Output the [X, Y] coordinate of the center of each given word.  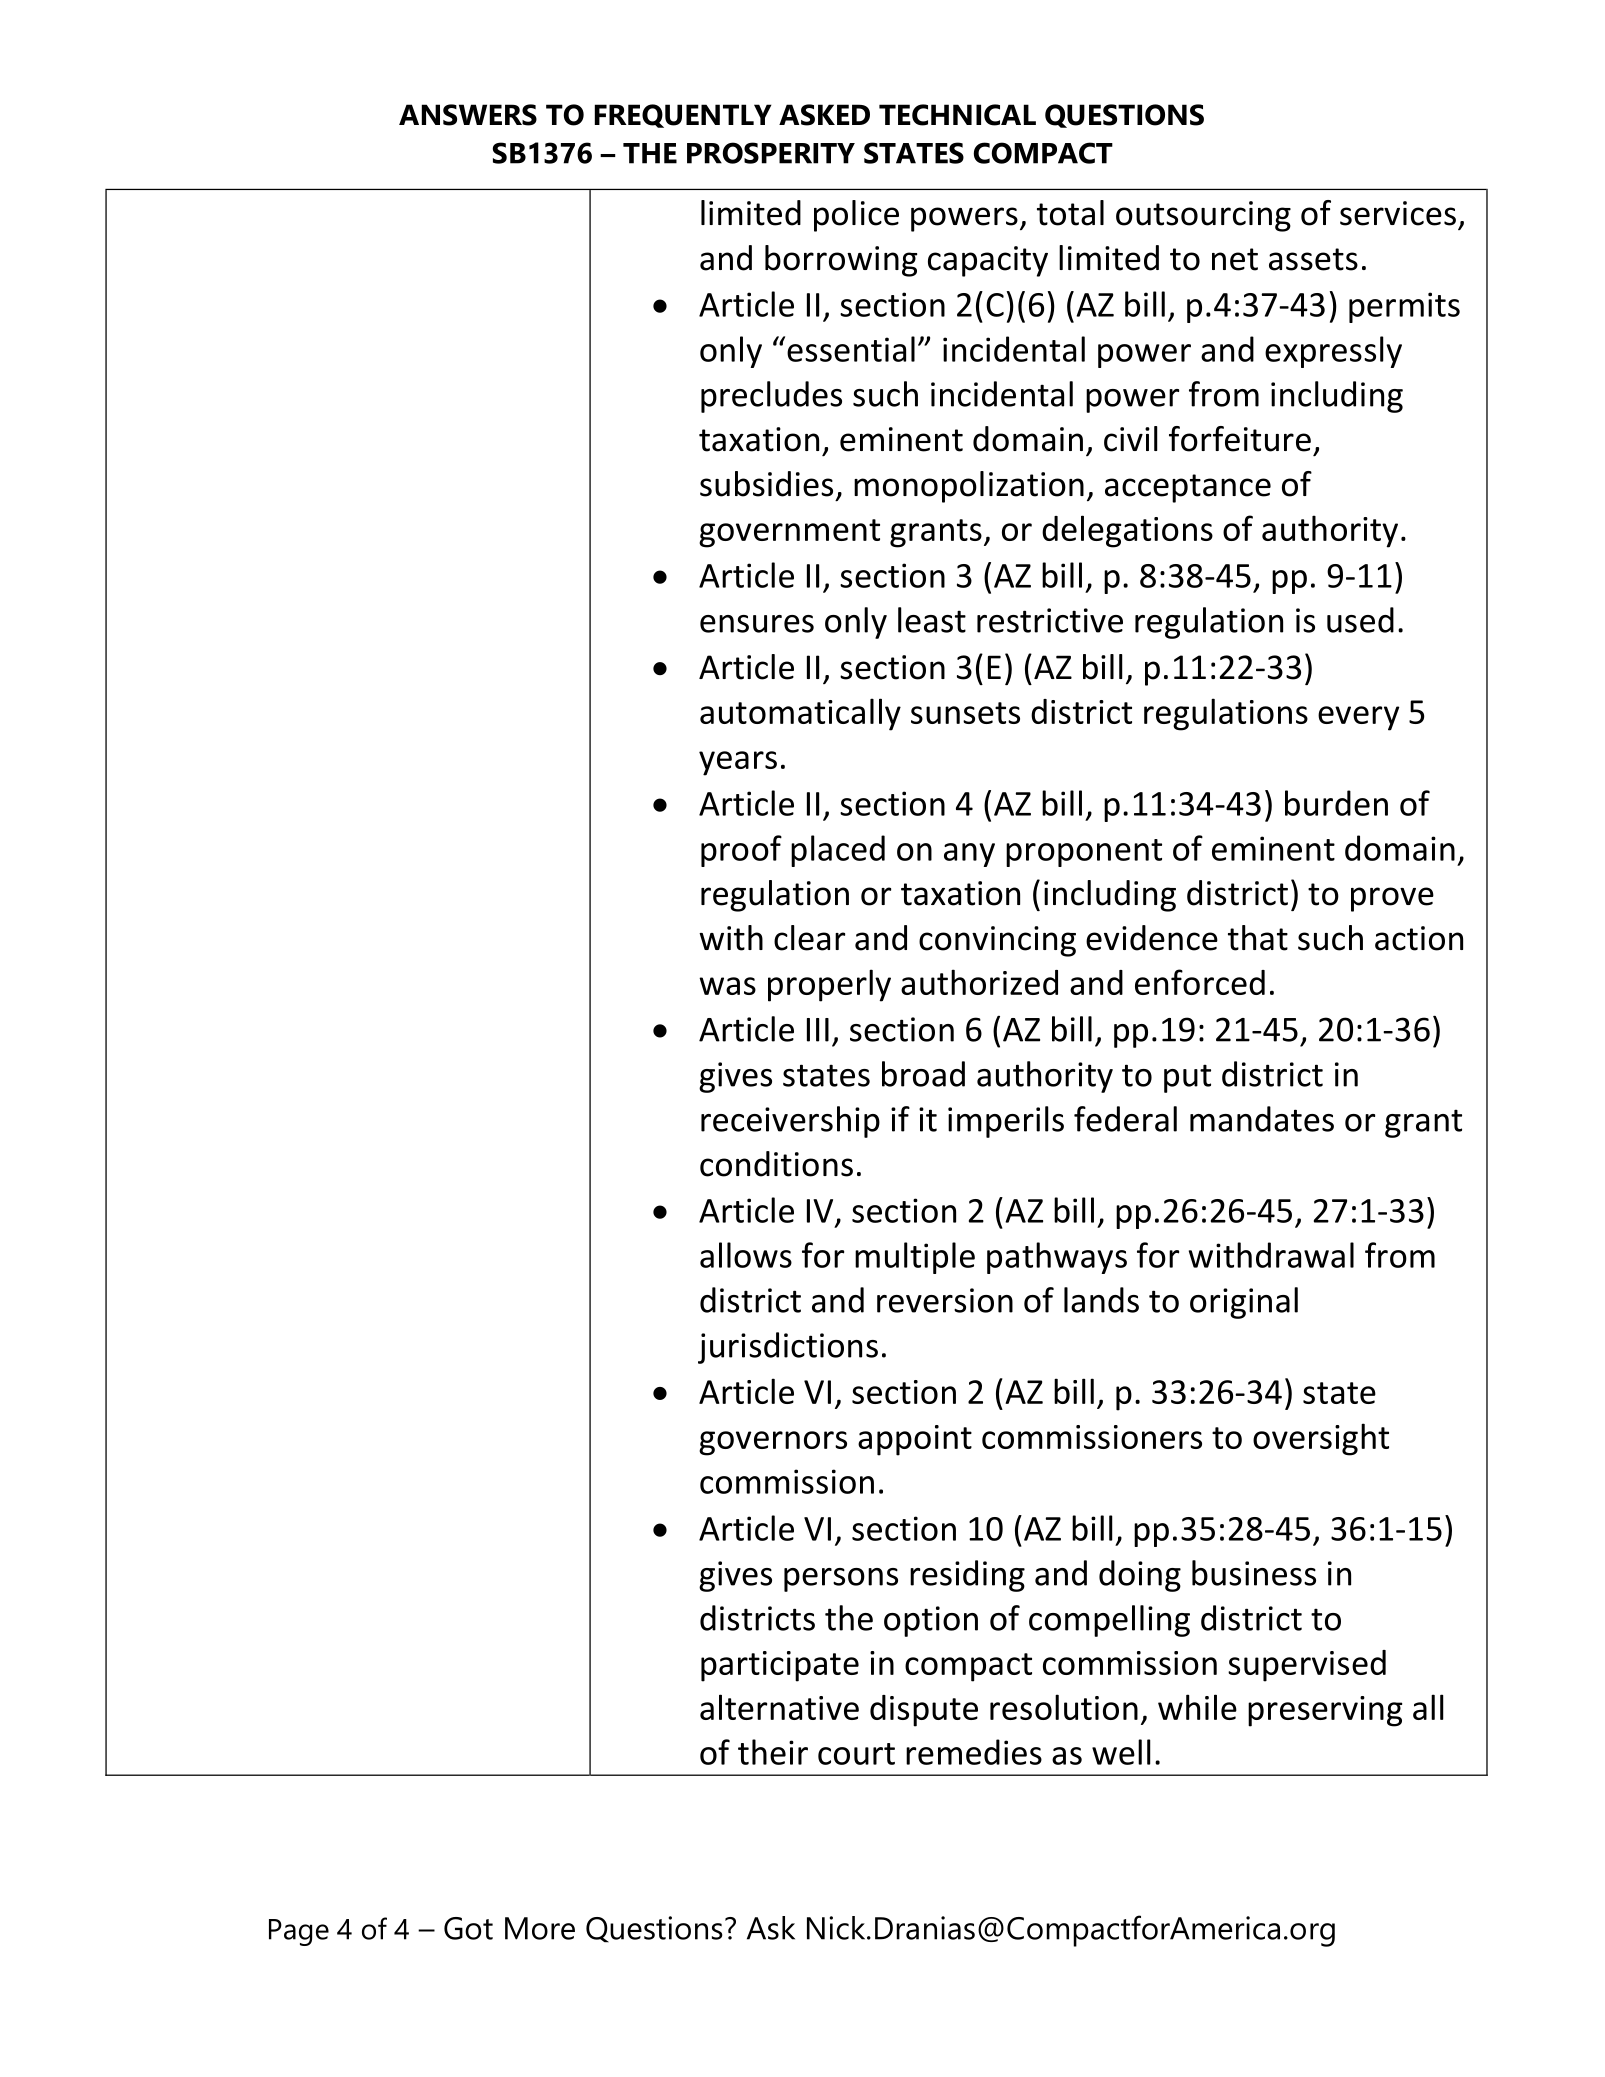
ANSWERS [468, 115]
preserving [1325, 1711]
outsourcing [1203, 216]
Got [468, 1928]
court [856, 1754]
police [856, 216]
